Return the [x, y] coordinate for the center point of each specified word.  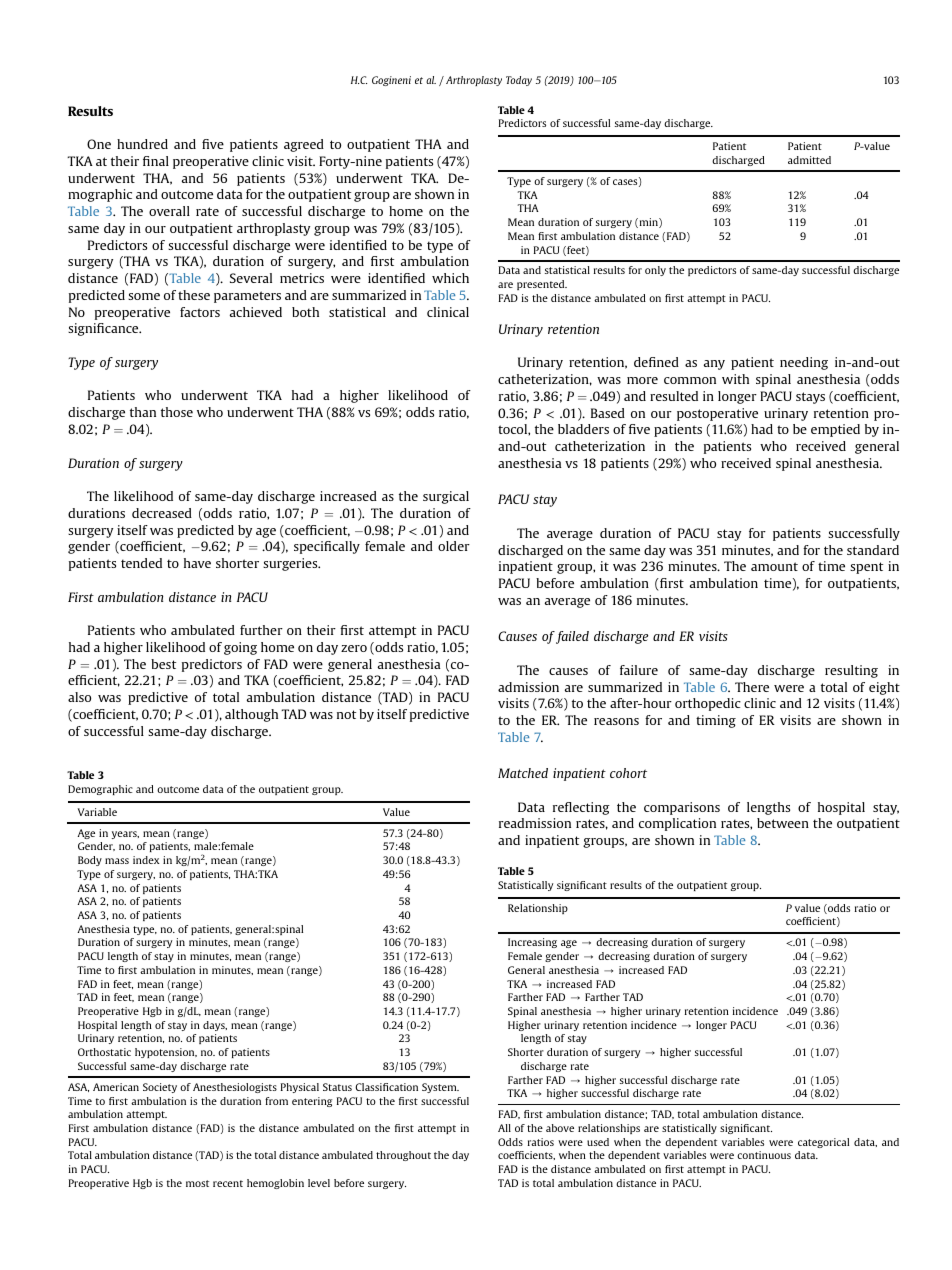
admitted [809, 160]
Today [519, 81]
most [197, 1183]
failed [572, 637]
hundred [142, 144]
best [163, 664]
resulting [851, 671]
